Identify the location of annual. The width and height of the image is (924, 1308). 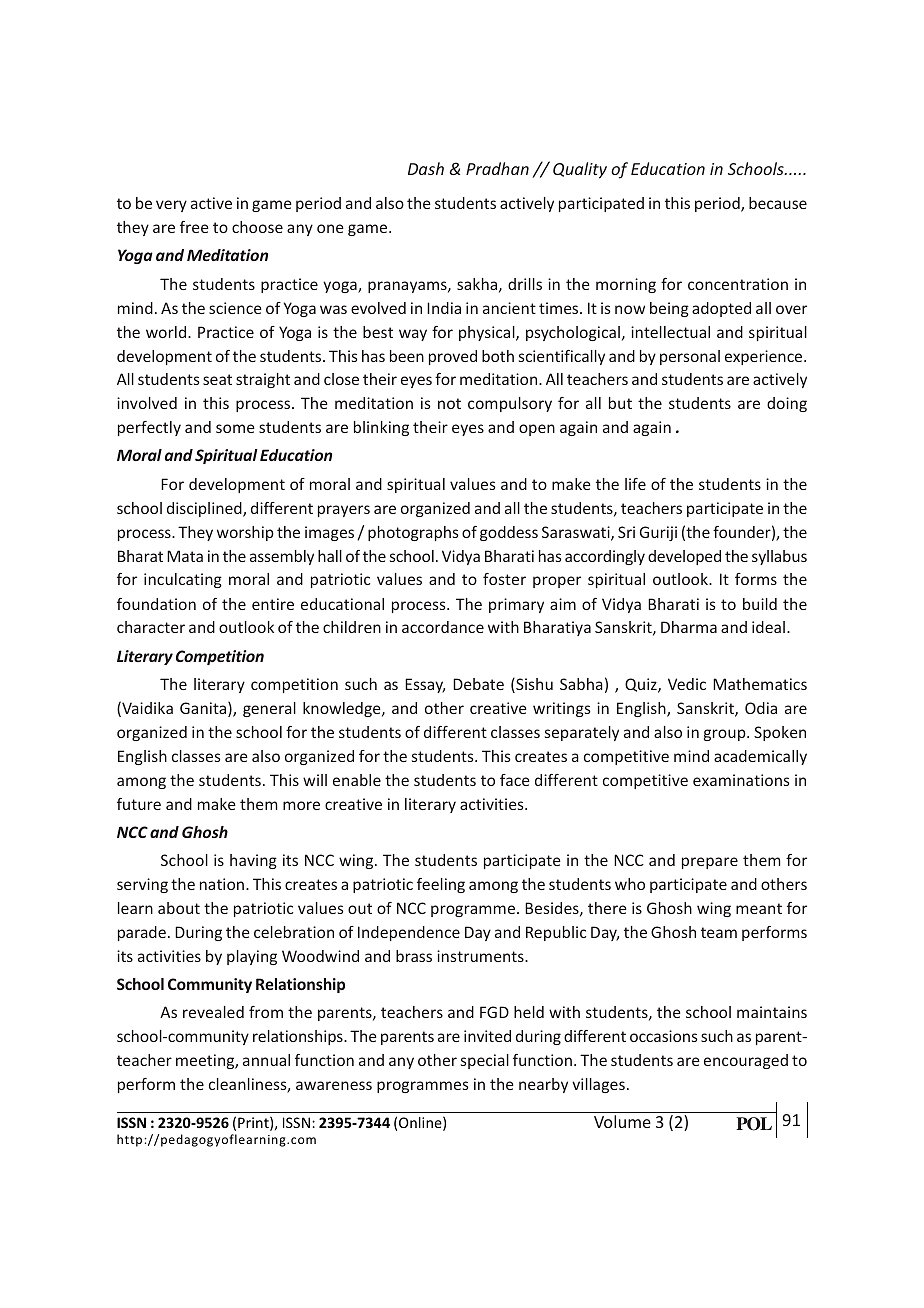
(266, 1060).
